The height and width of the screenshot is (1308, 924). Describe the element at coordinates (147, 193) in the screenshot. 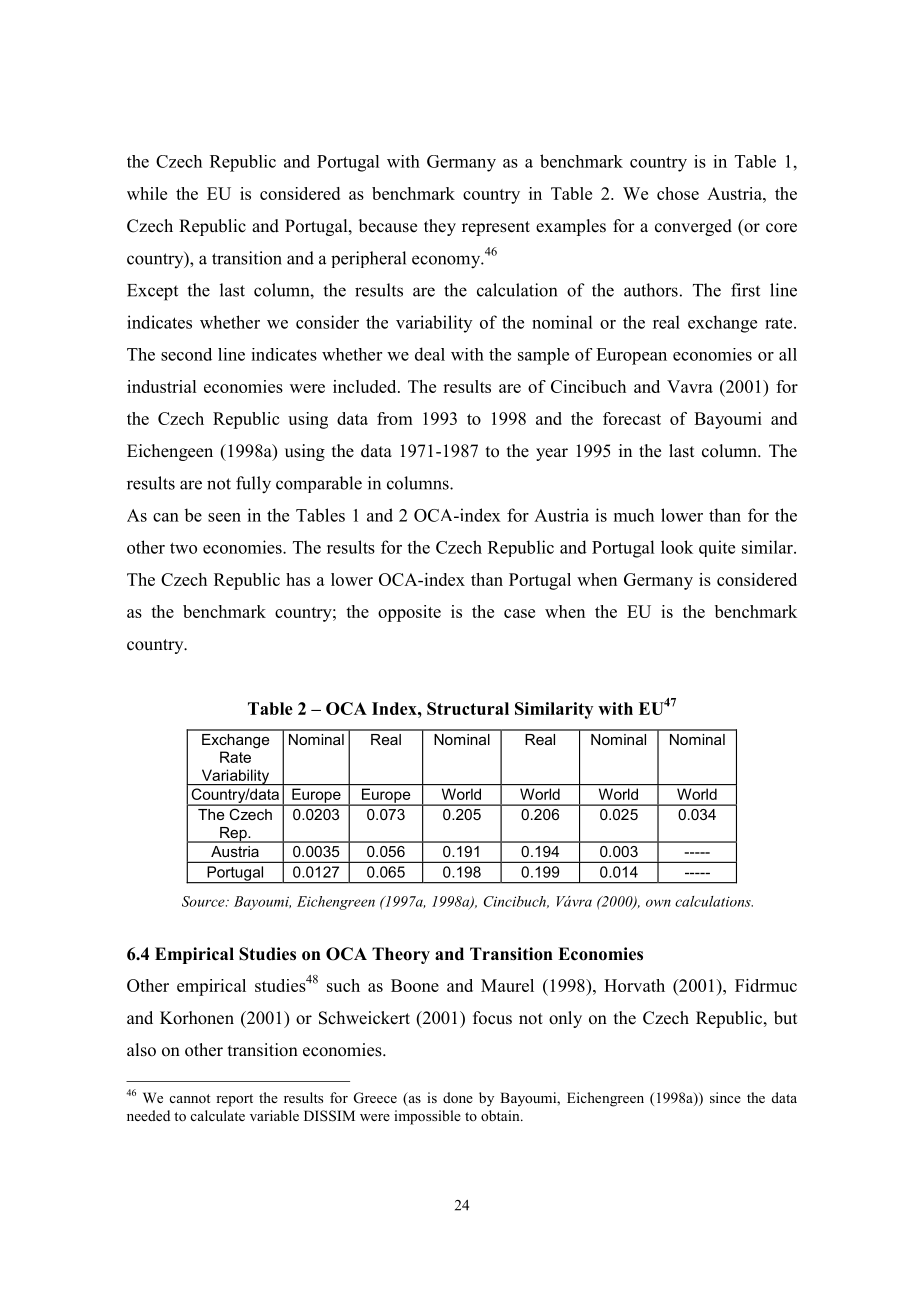

I see `while` at that location.
